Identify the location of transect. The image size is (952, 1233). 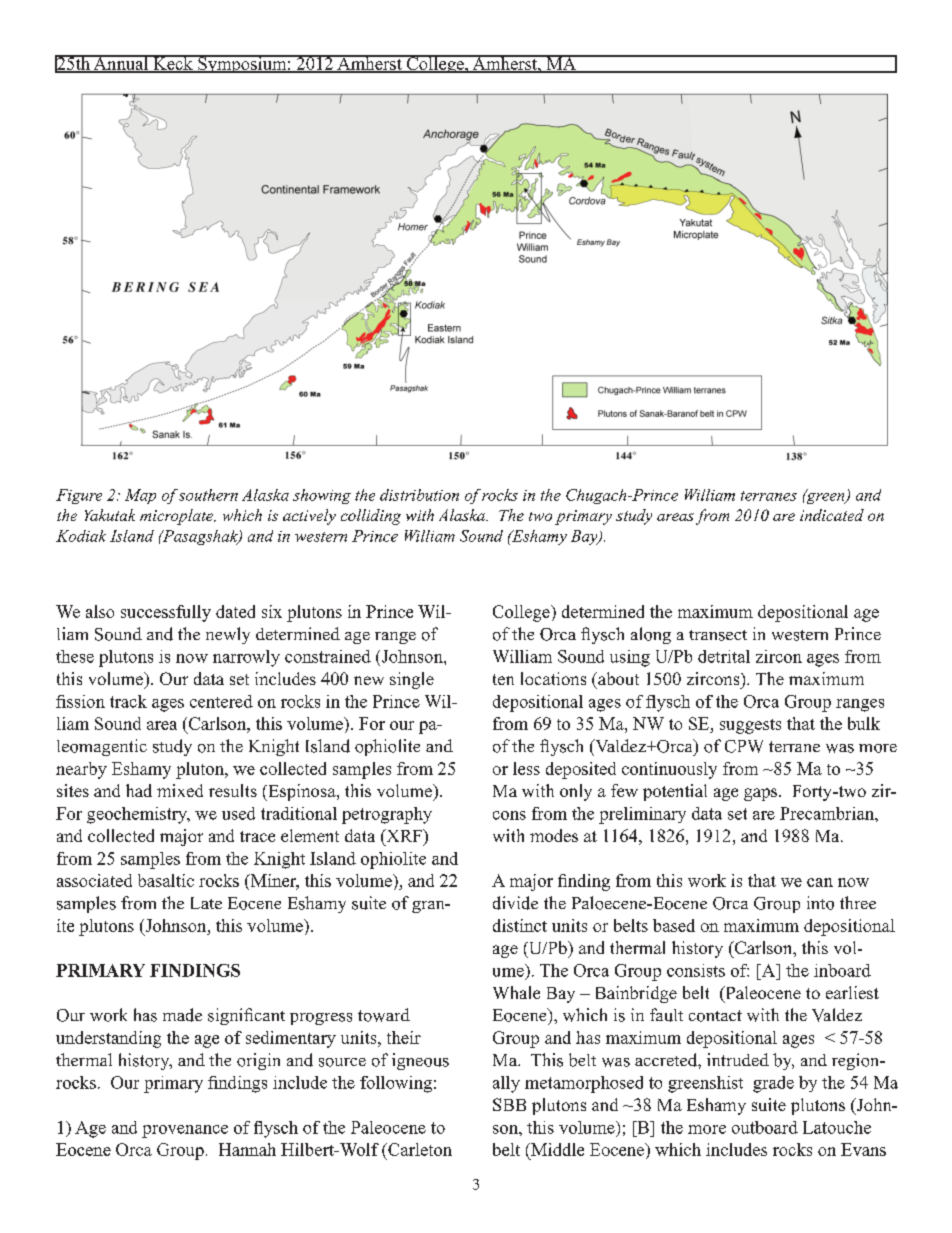
(718, 635).
